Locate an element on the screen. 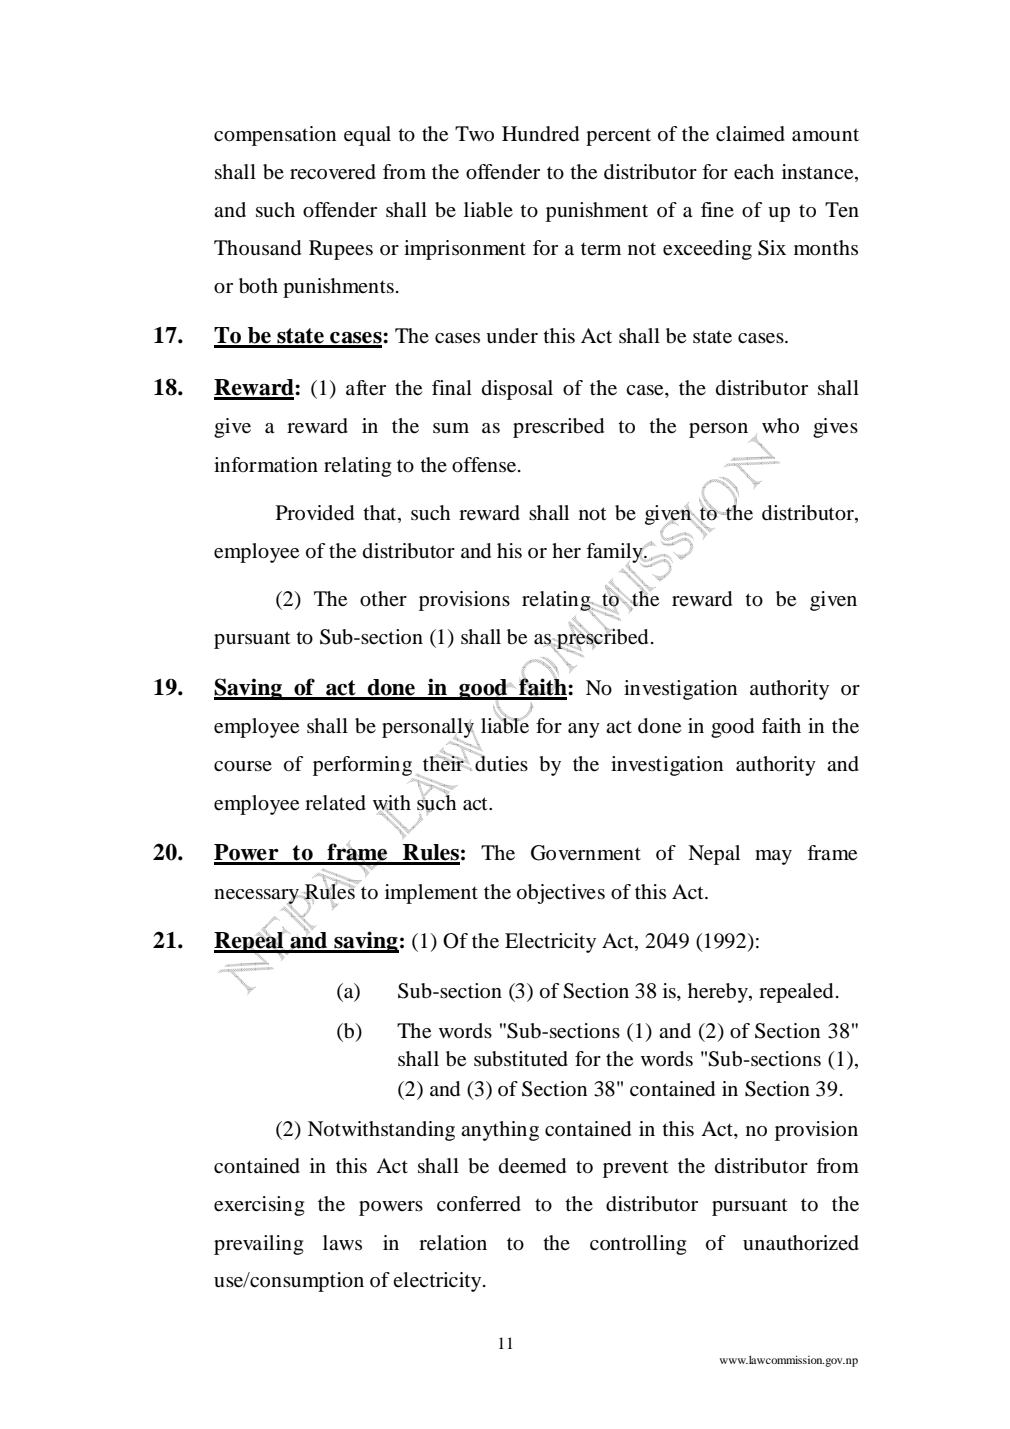  performing is located at coordinates (363, 767).
